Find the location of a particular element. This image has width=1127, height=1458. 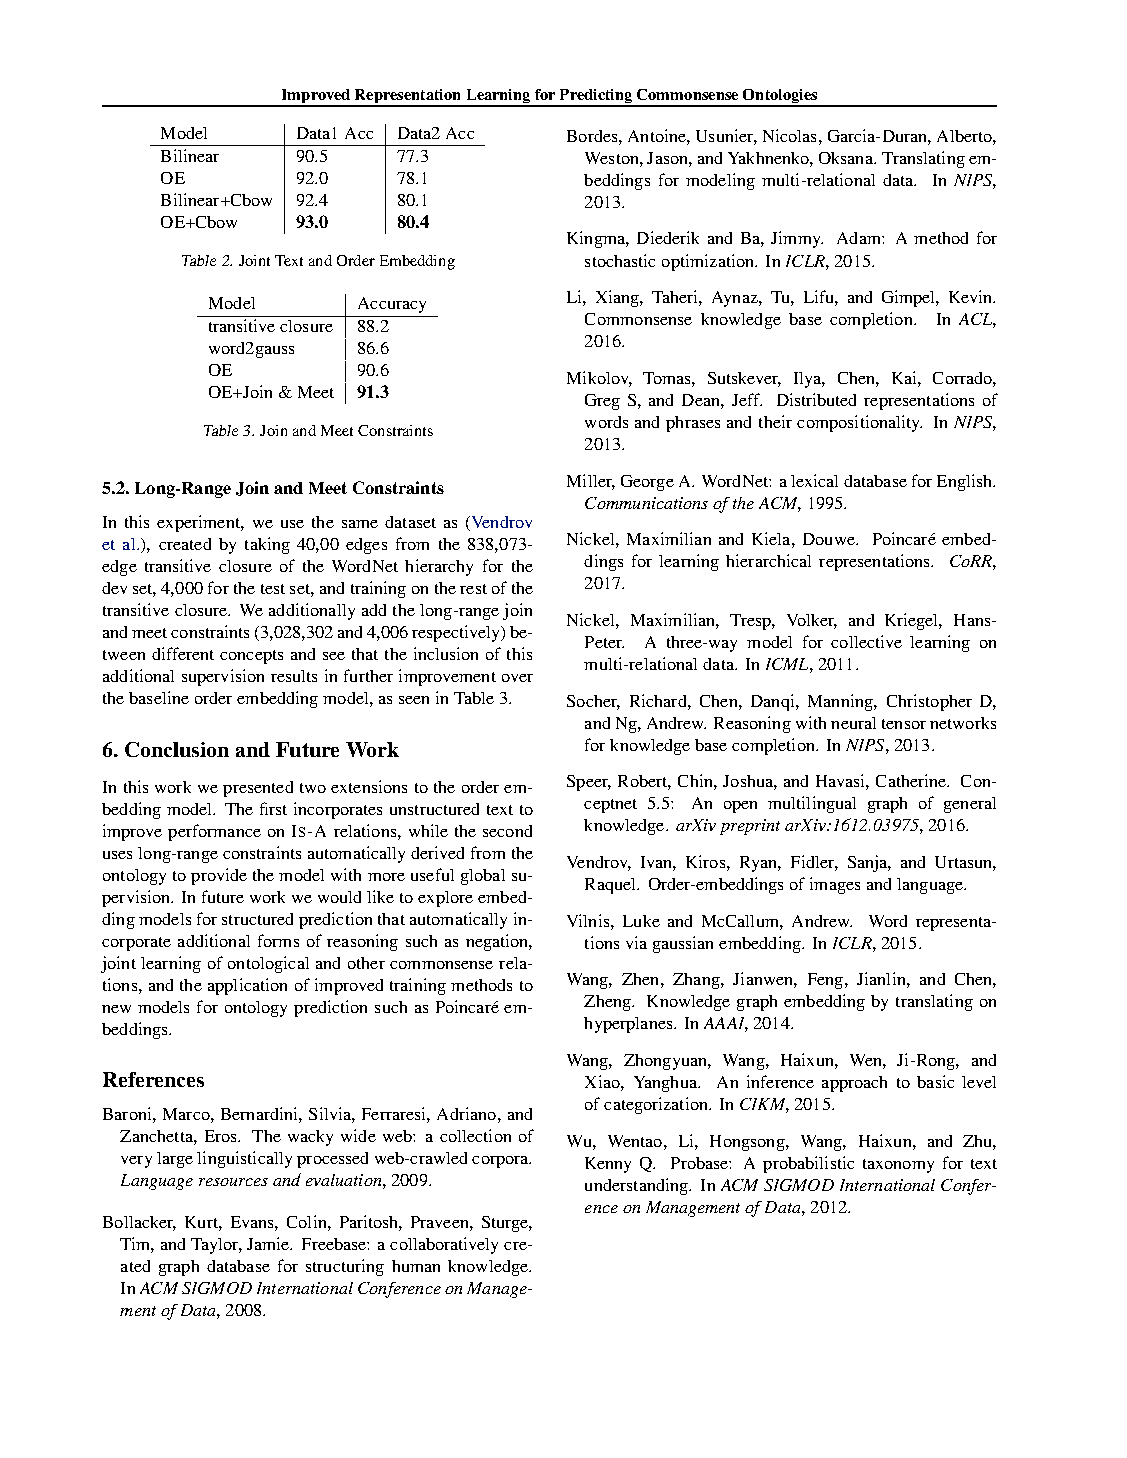

Weston is located at coordinates (613, 158).
